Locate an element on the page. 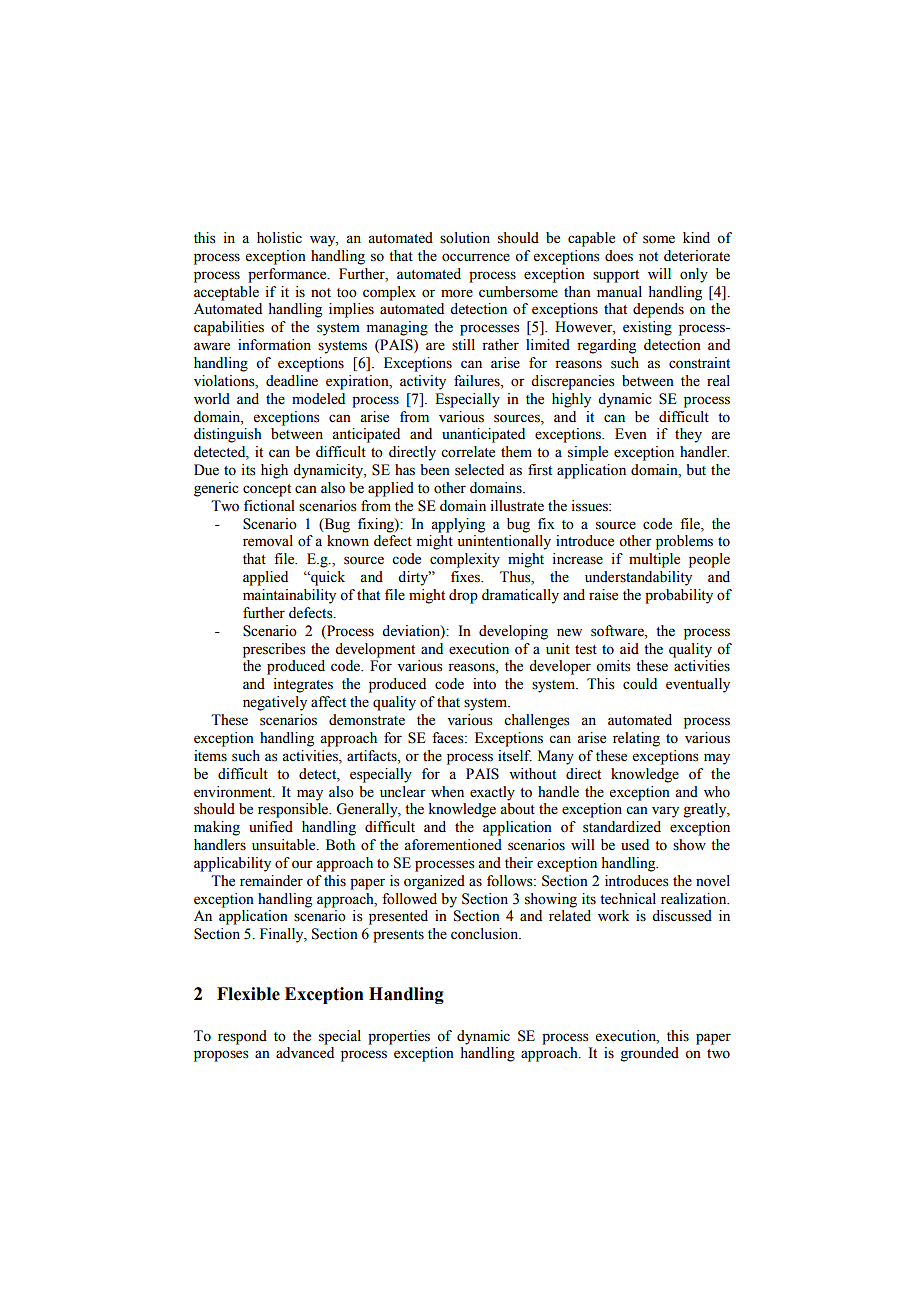 The width and height of the document is (924, 1308). into is located at coordinates (484, 684).
